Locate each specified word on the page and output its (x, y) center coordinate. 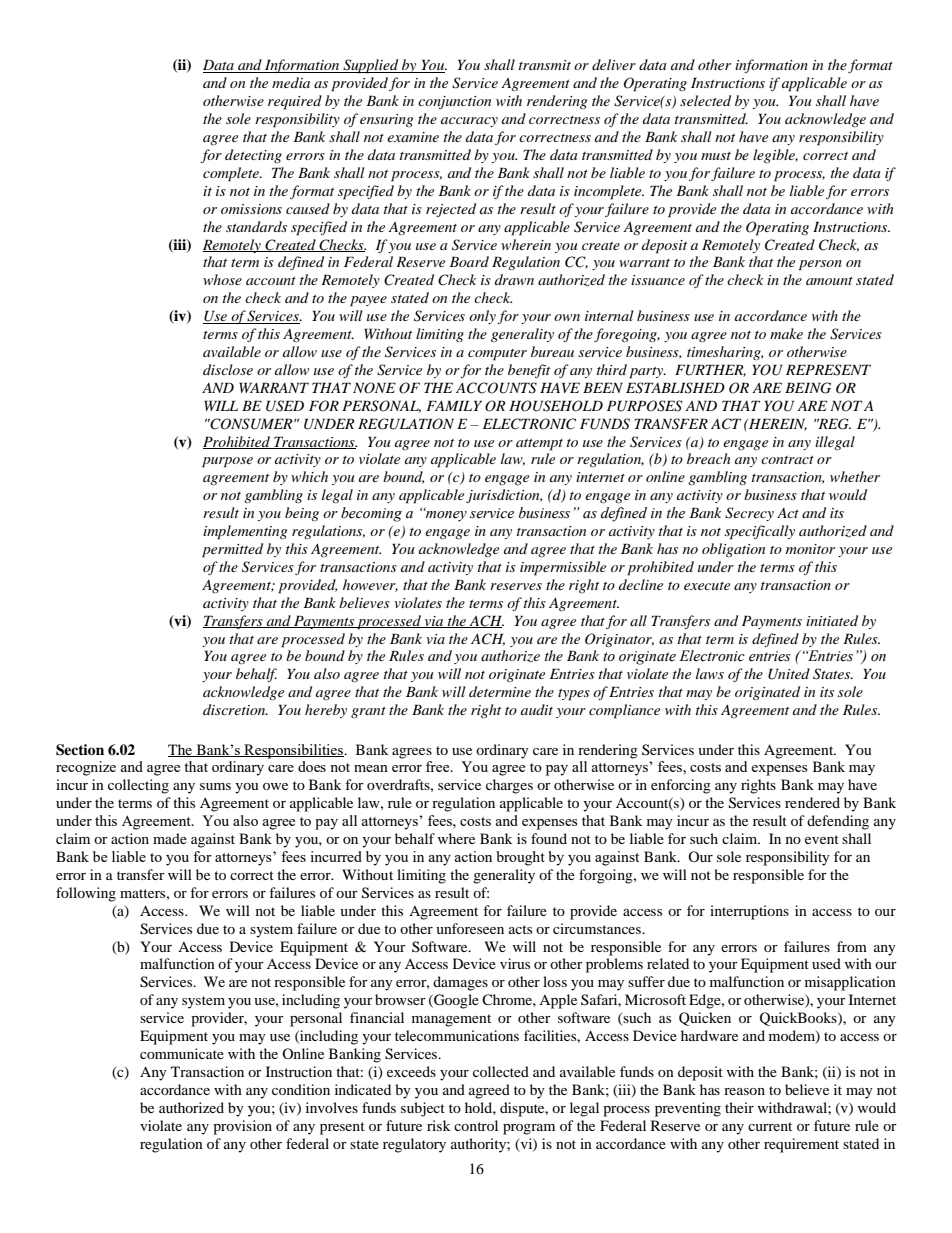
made (170, 838)
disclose (228, 369)
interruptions (749, 912)
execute (707, 586)
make (786, 333)
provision (242, 1127)
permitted (232, 550)
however (370, 585)
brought (520, 858)
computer (497, 355)
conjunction (454, 102)
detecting (253, 156)
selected (705, 100)
